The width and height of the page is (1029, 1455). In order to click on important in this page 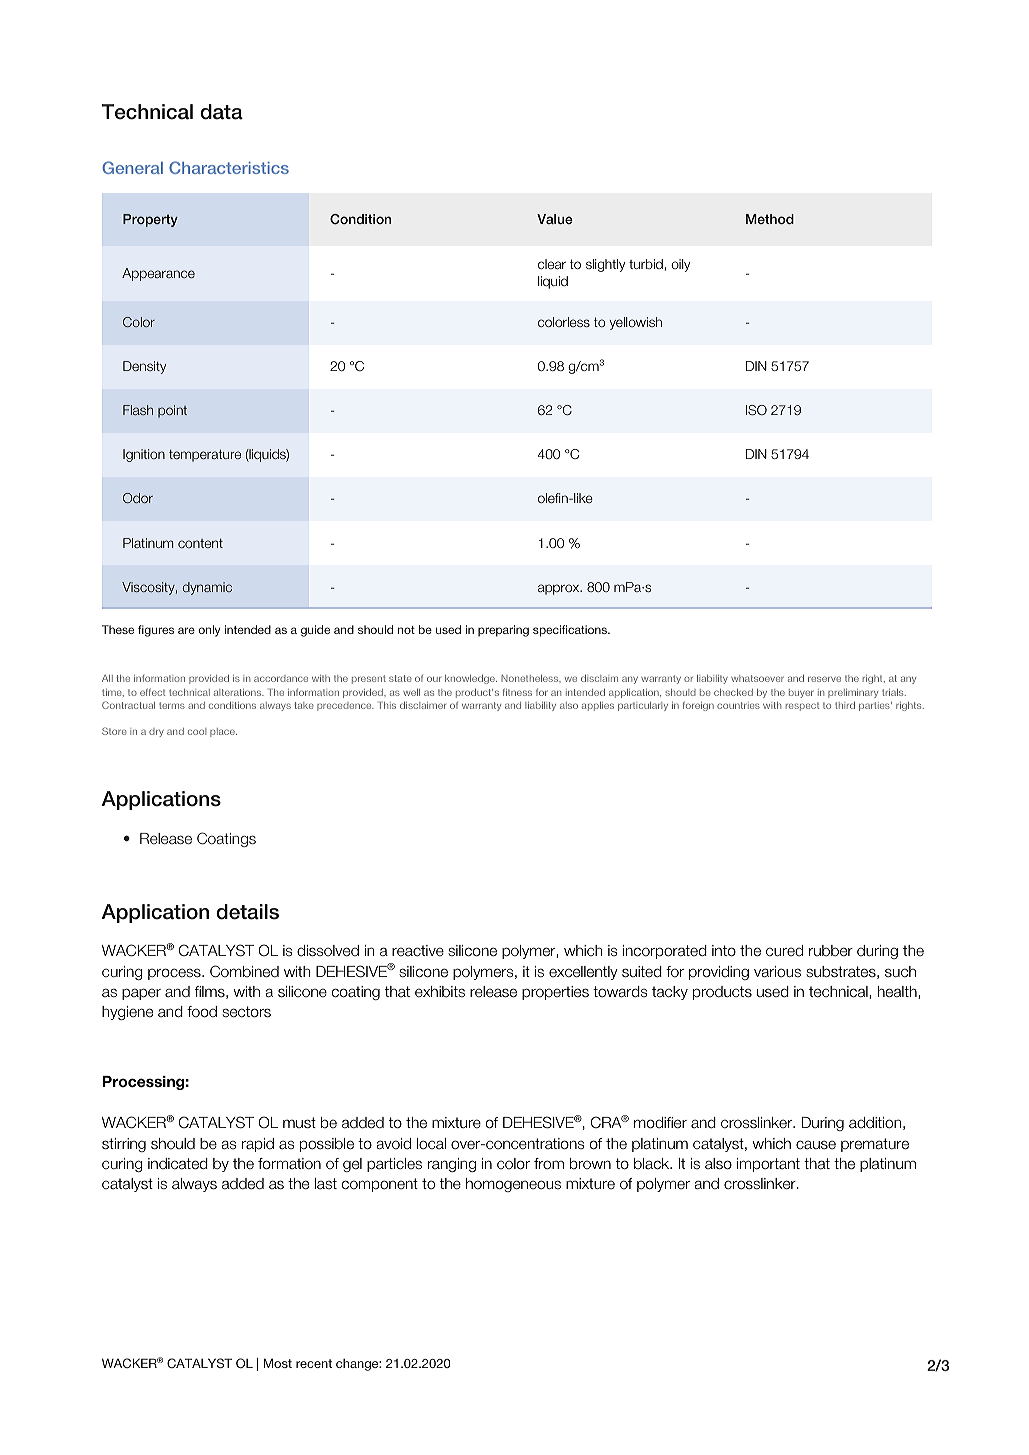, I will do `click(768, 1165)`.
